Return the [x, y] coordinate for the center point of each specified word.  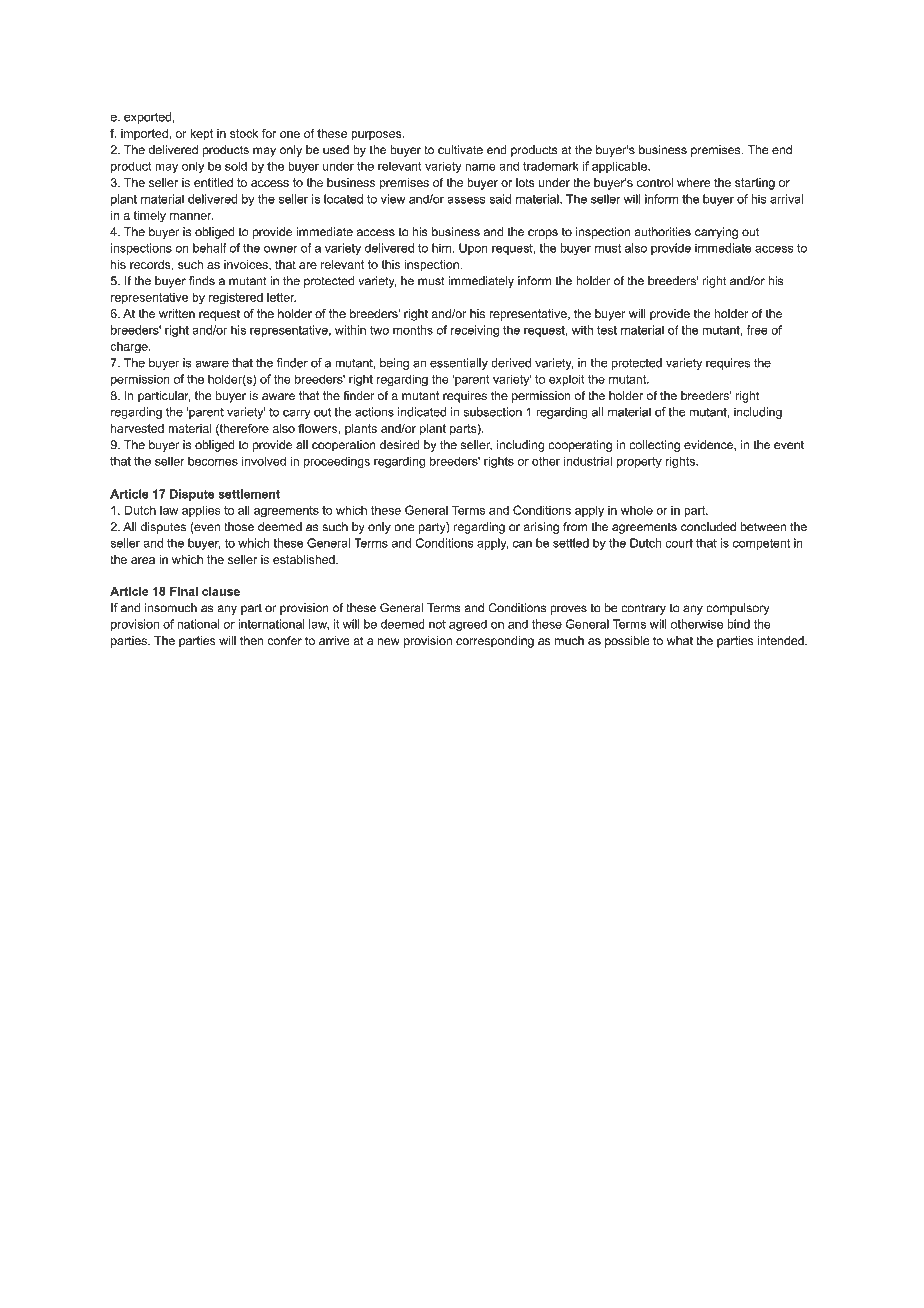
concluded [708, 527]
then [251, 640]
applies [201, 511]
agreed [468, 625]
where [694, 182]
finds [202, 281]
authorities [662, 232]
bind [738, 624]
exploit [567, 380]
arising [541, 528]
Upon [473, 249]
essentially [459, 364]
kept [201, 134]
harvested [137, 428]
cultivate [460, 150]
